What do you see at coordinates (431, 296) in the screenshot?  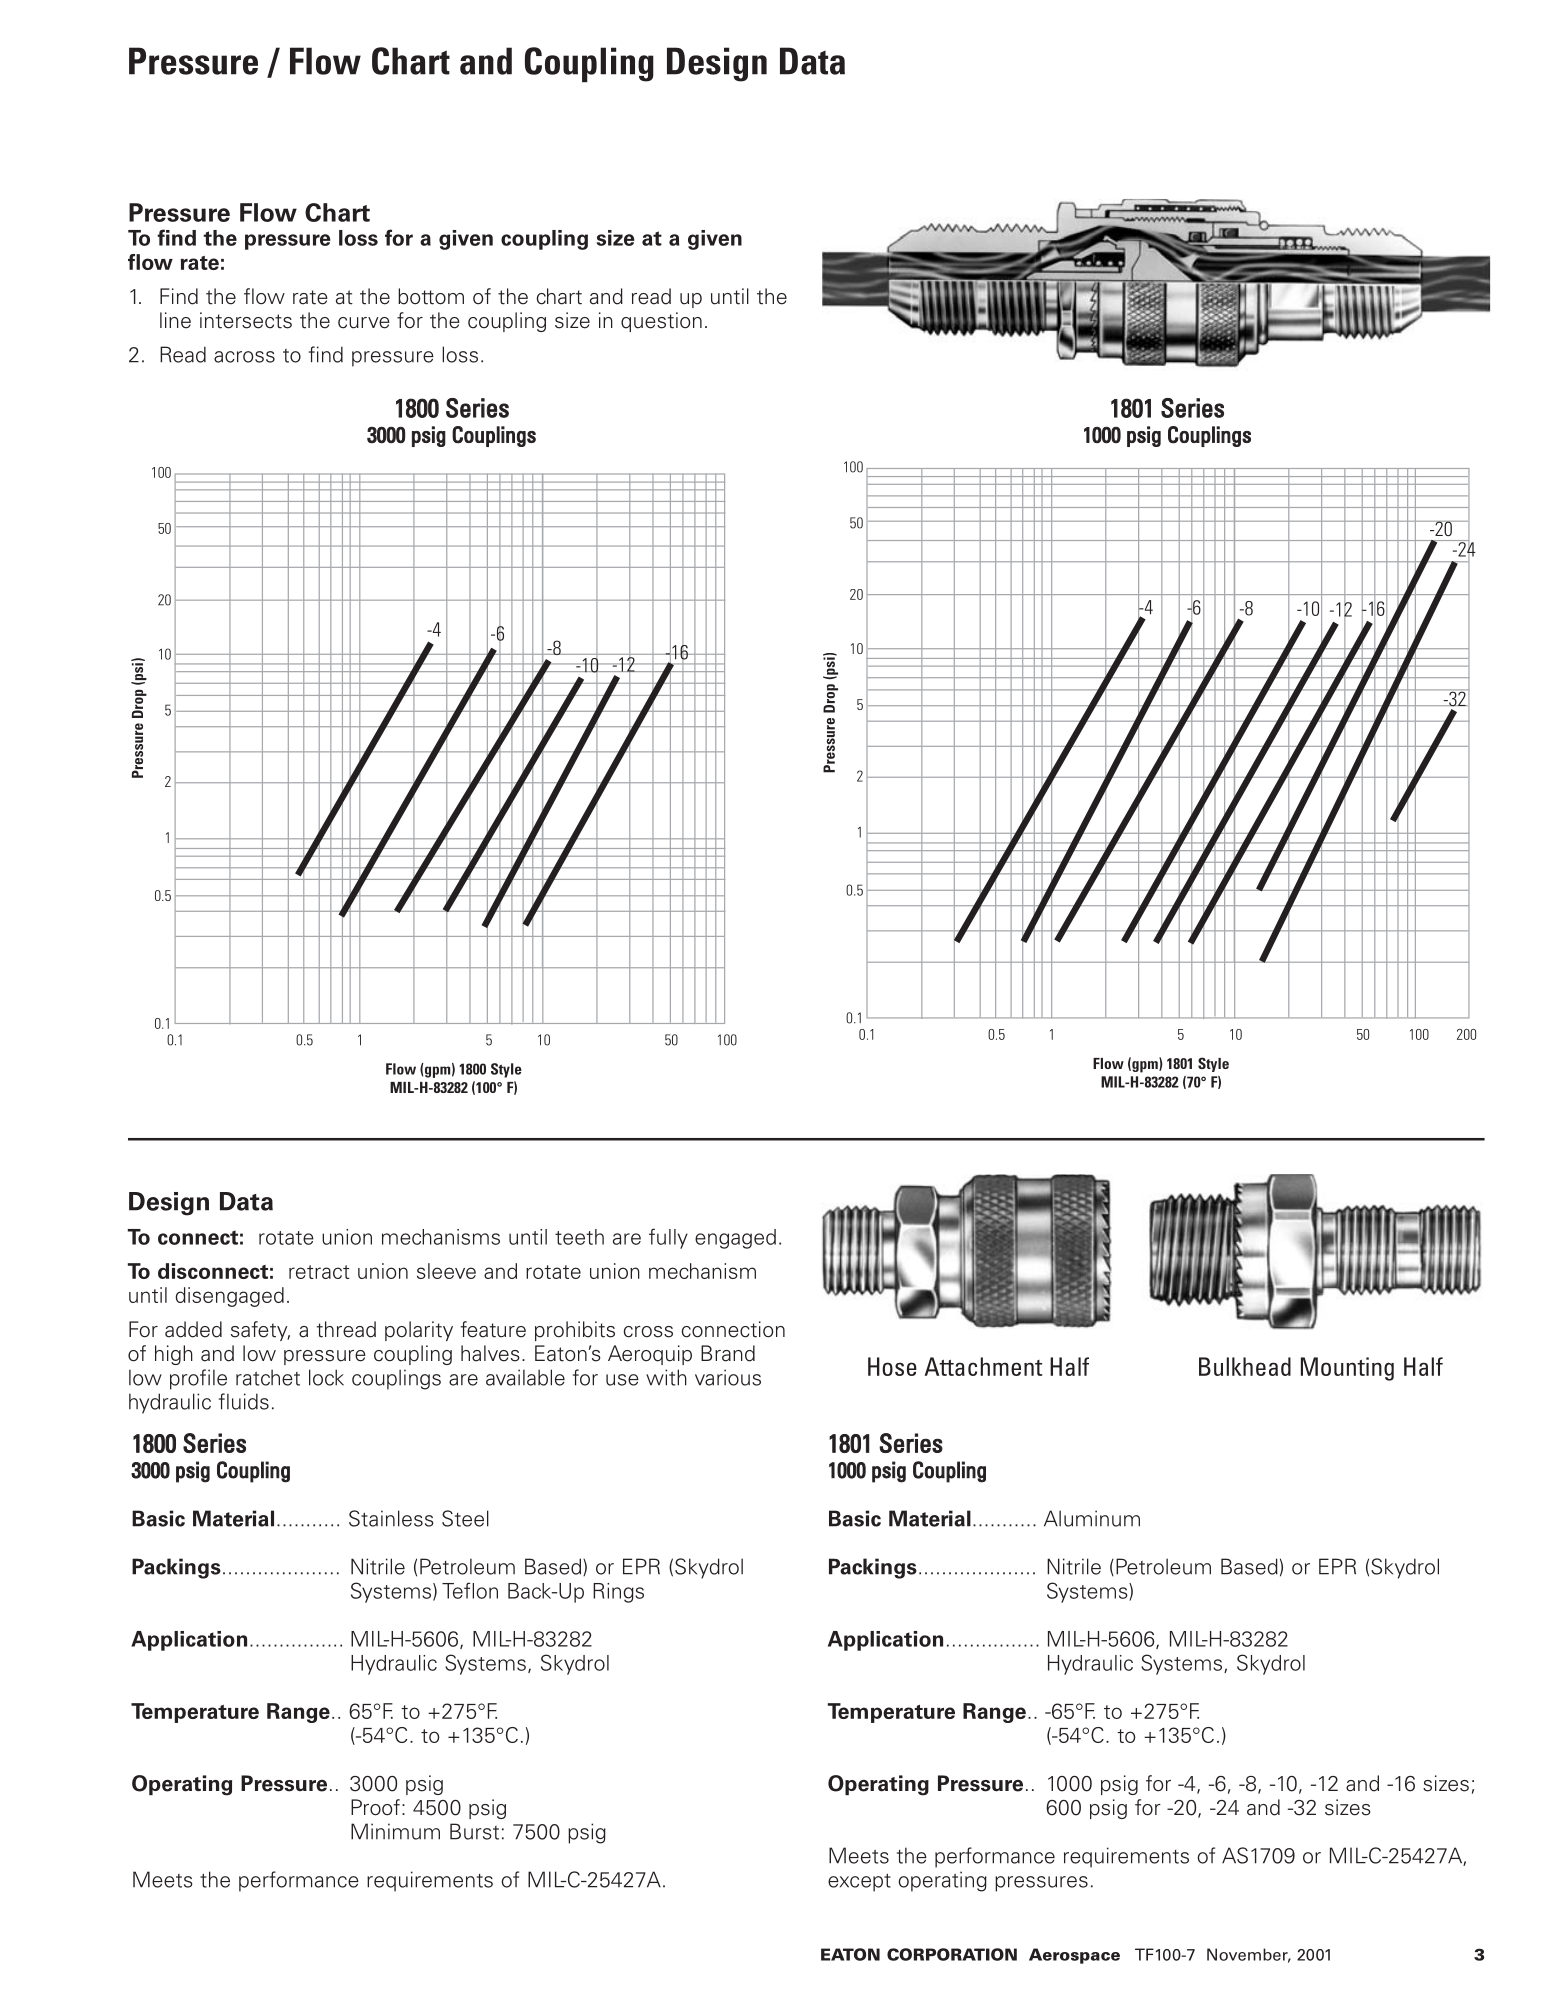 I see `bottom` at bounding box center [431, 296].
